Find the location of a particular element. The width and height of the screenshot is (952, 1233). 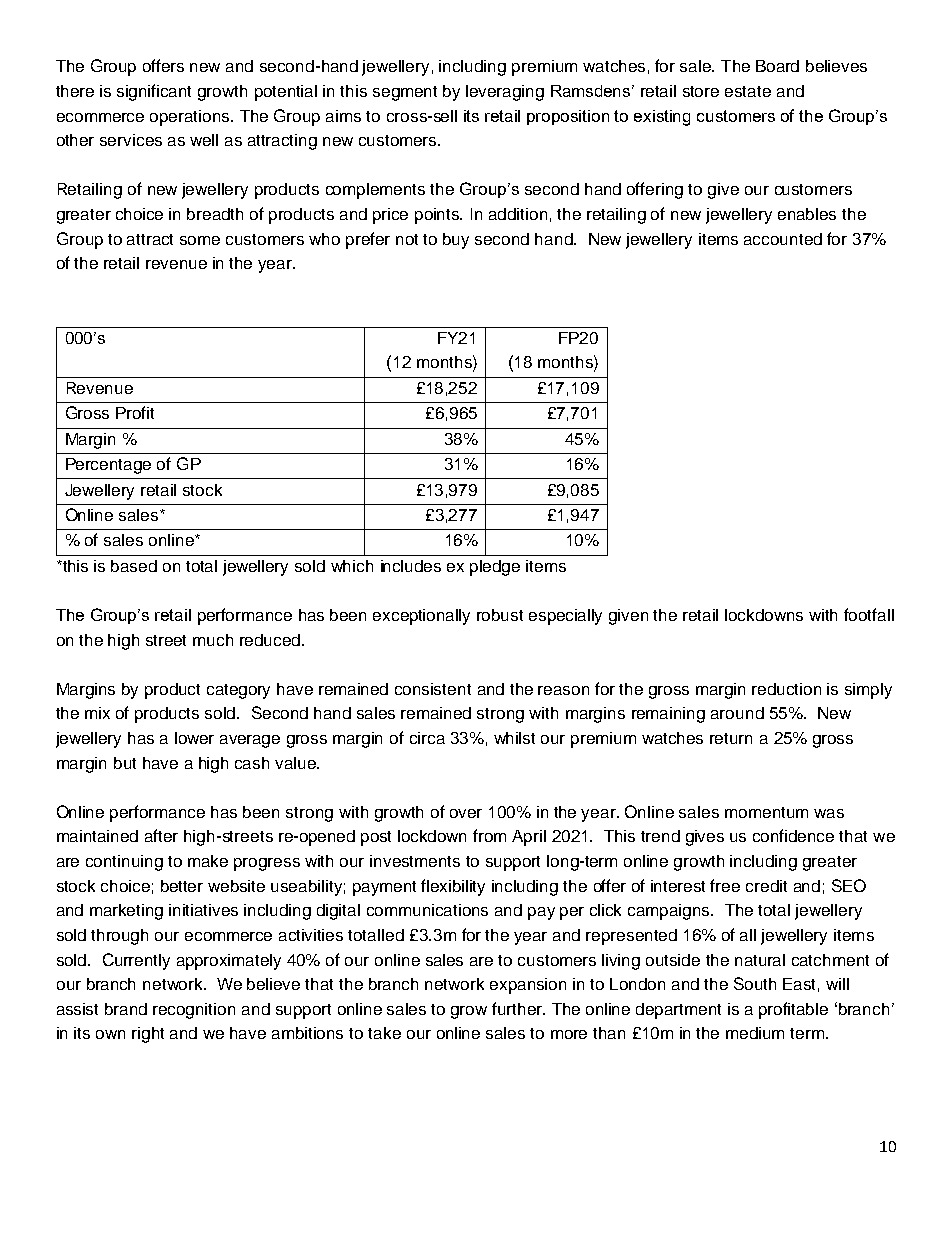

estate is located at coordinates (748, 91).
